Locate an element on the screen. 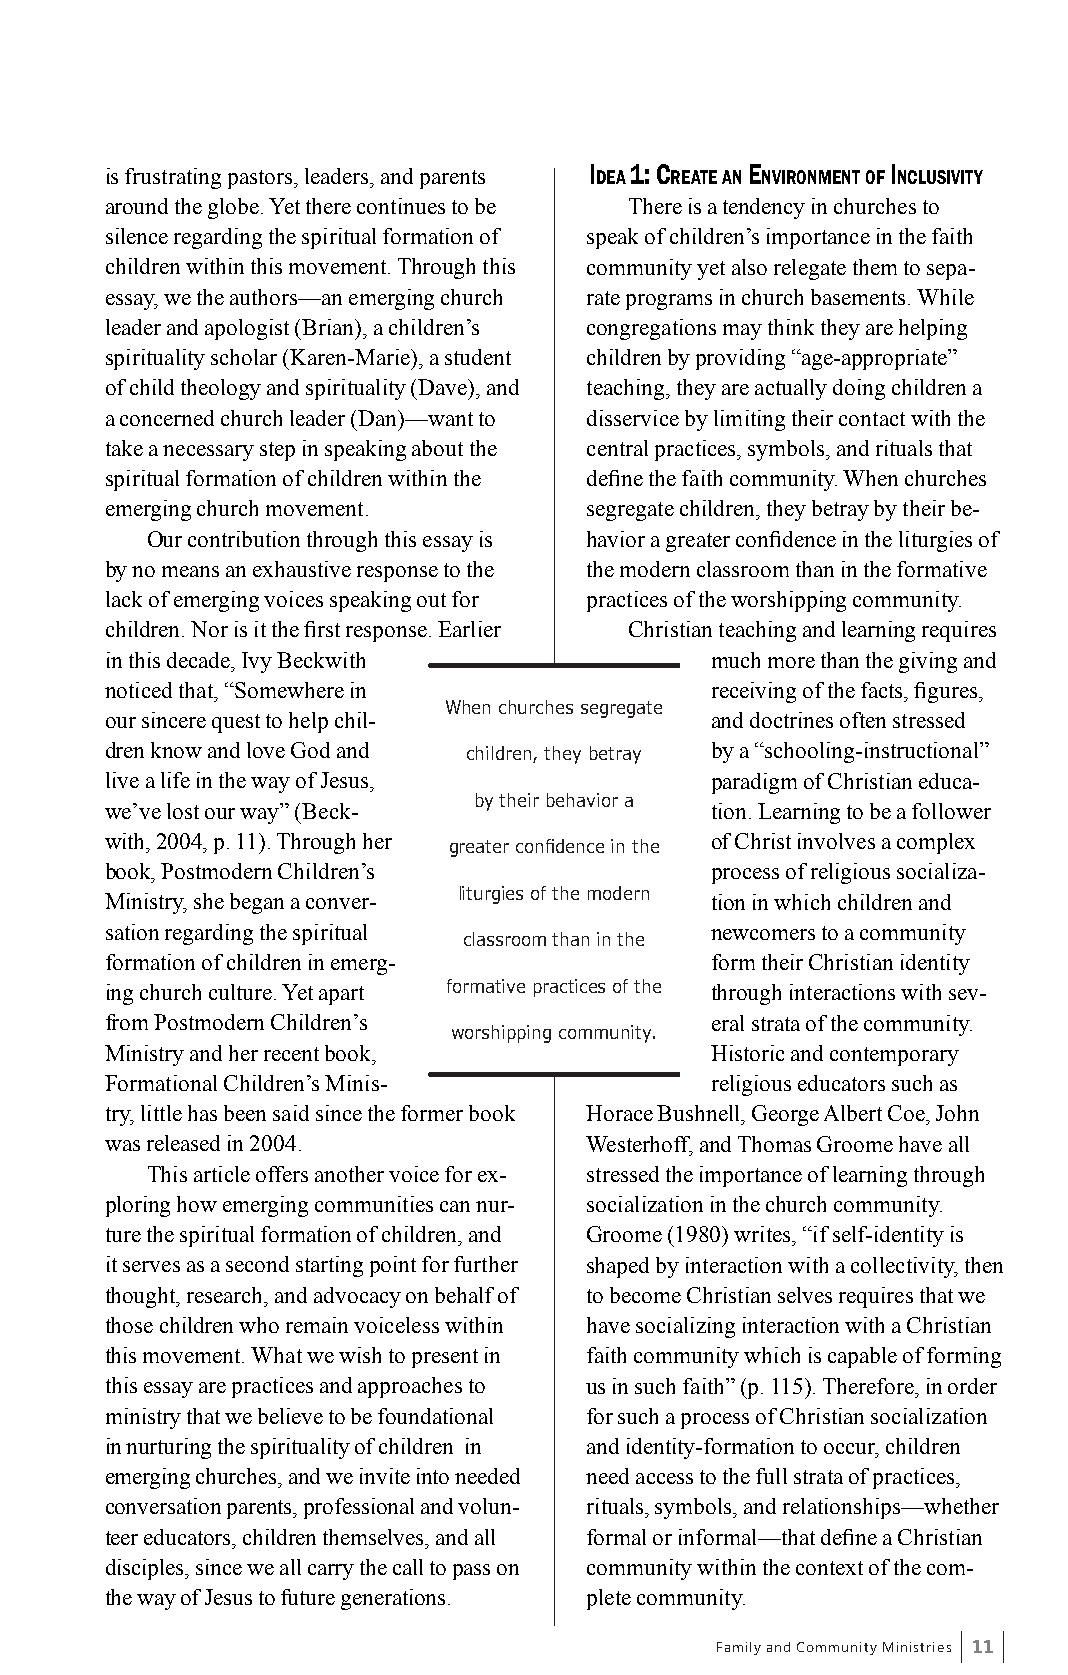 The width and height of the screenshot is (1068, 1675). involves is located at coordinates (836, 841).
